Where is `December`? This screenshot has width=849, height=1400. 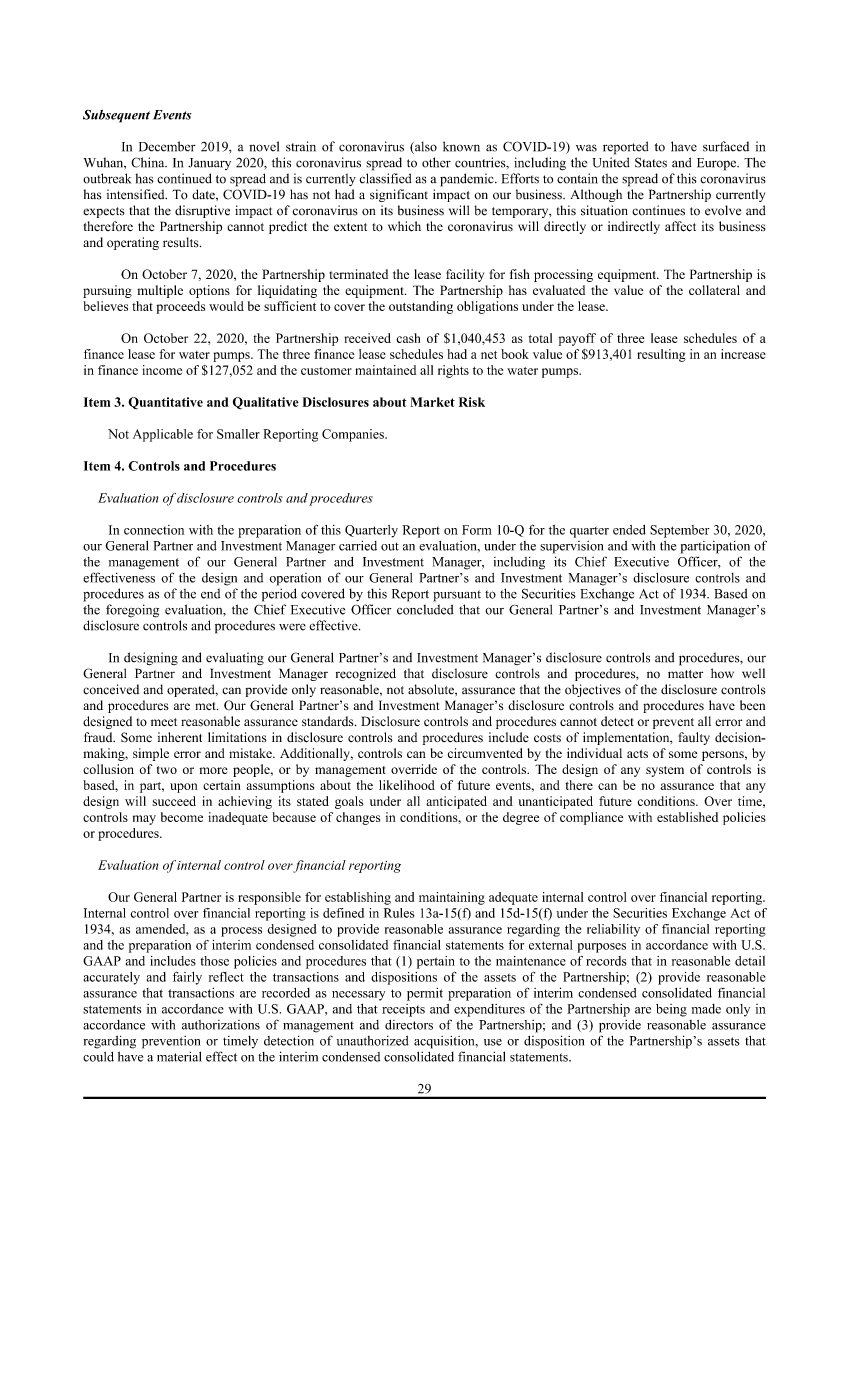 December is located at coordinates (167, 146).
